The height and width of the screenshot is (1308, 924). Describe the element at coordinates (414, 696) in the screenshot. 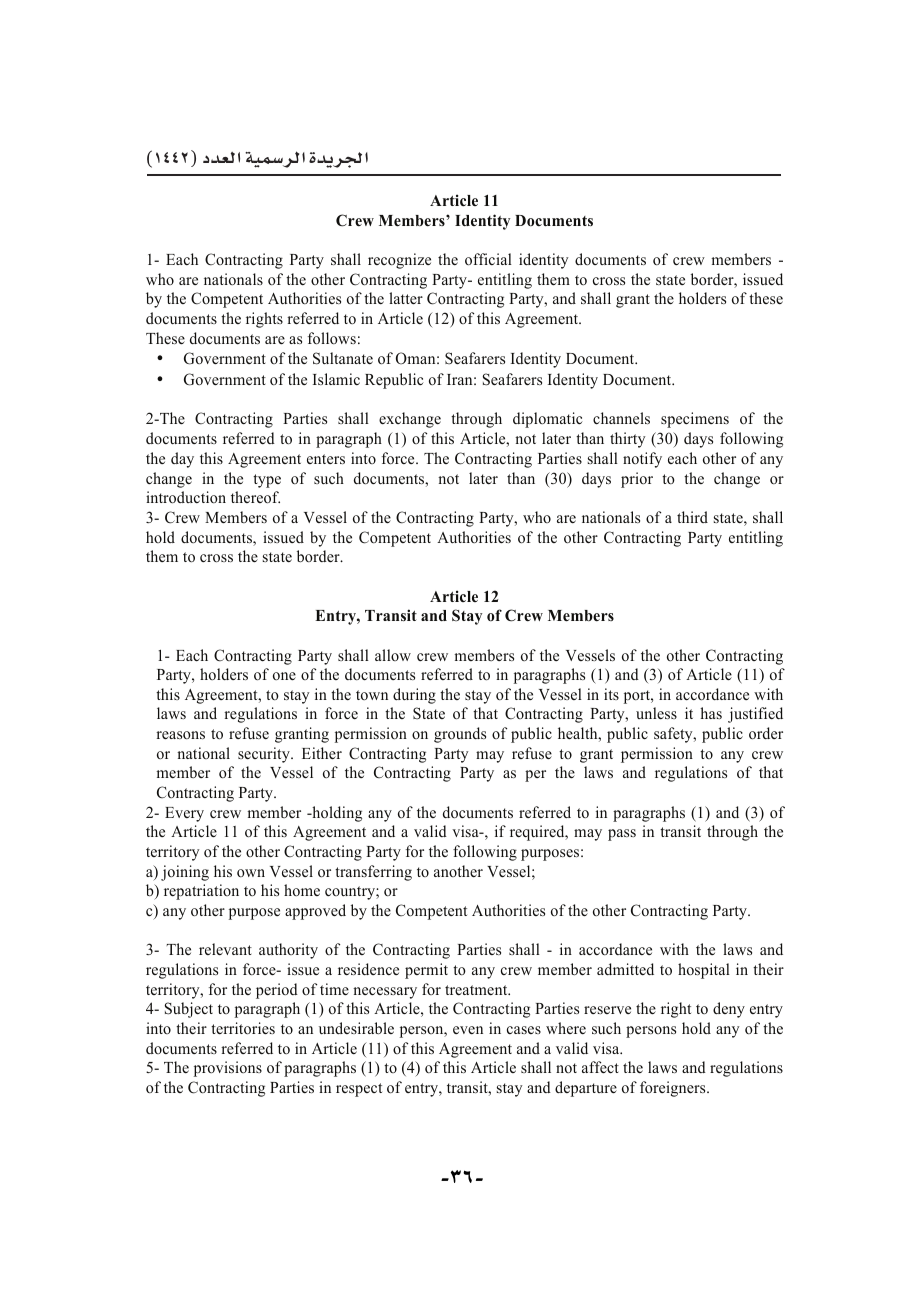

I see `during` at that location.
